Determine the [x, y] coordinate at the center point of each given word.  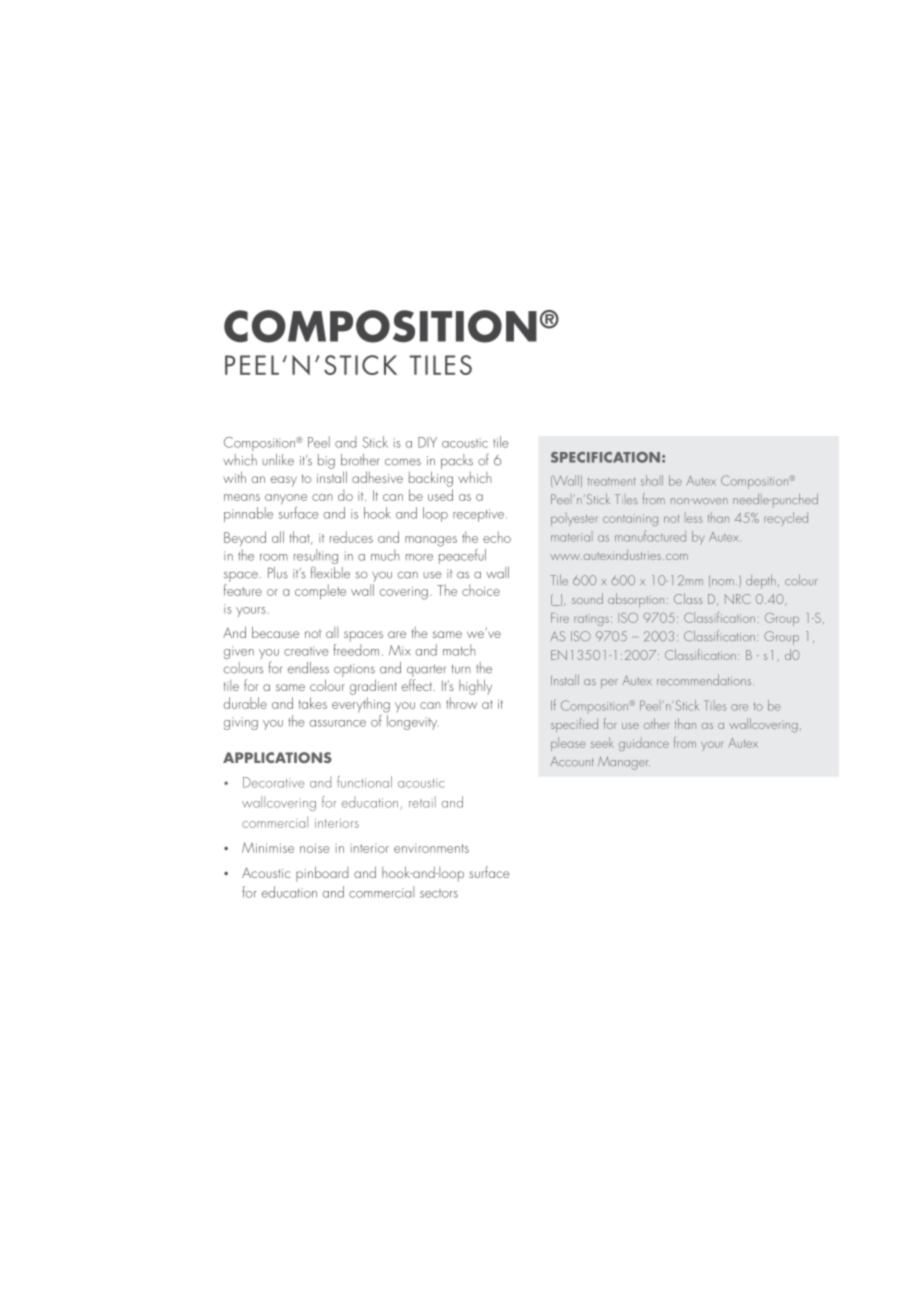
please [568, 744]
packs [457, 461]
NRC [738, 599]
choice [481, 590]
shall [652, 480]
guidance [644, 744]
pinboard [322, 874]
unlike [278, 460]
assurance [338, 723]
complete [320, 592]
